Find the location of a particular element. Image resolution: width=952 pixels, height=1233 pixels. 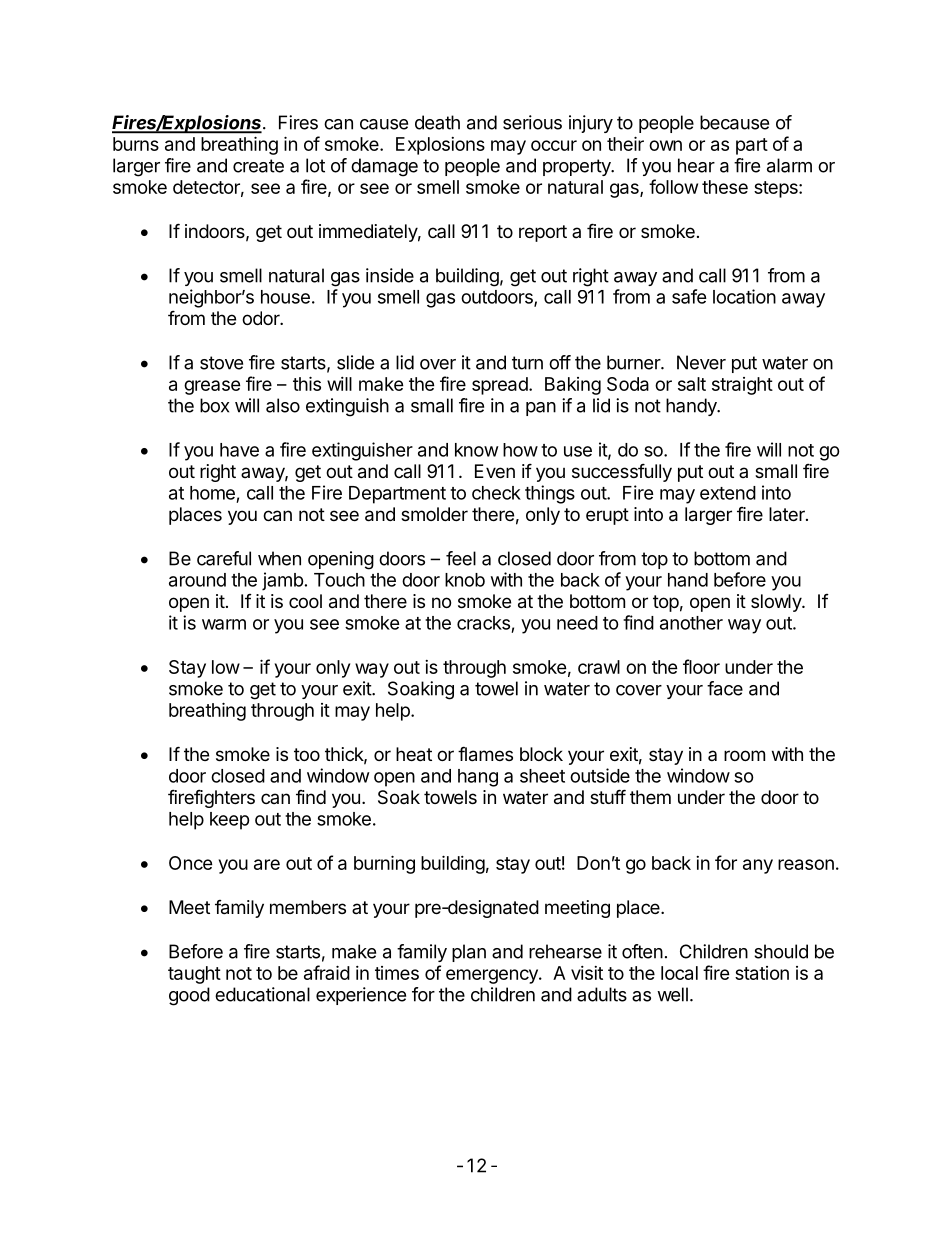

taught is located at coordinates (194, 975).
